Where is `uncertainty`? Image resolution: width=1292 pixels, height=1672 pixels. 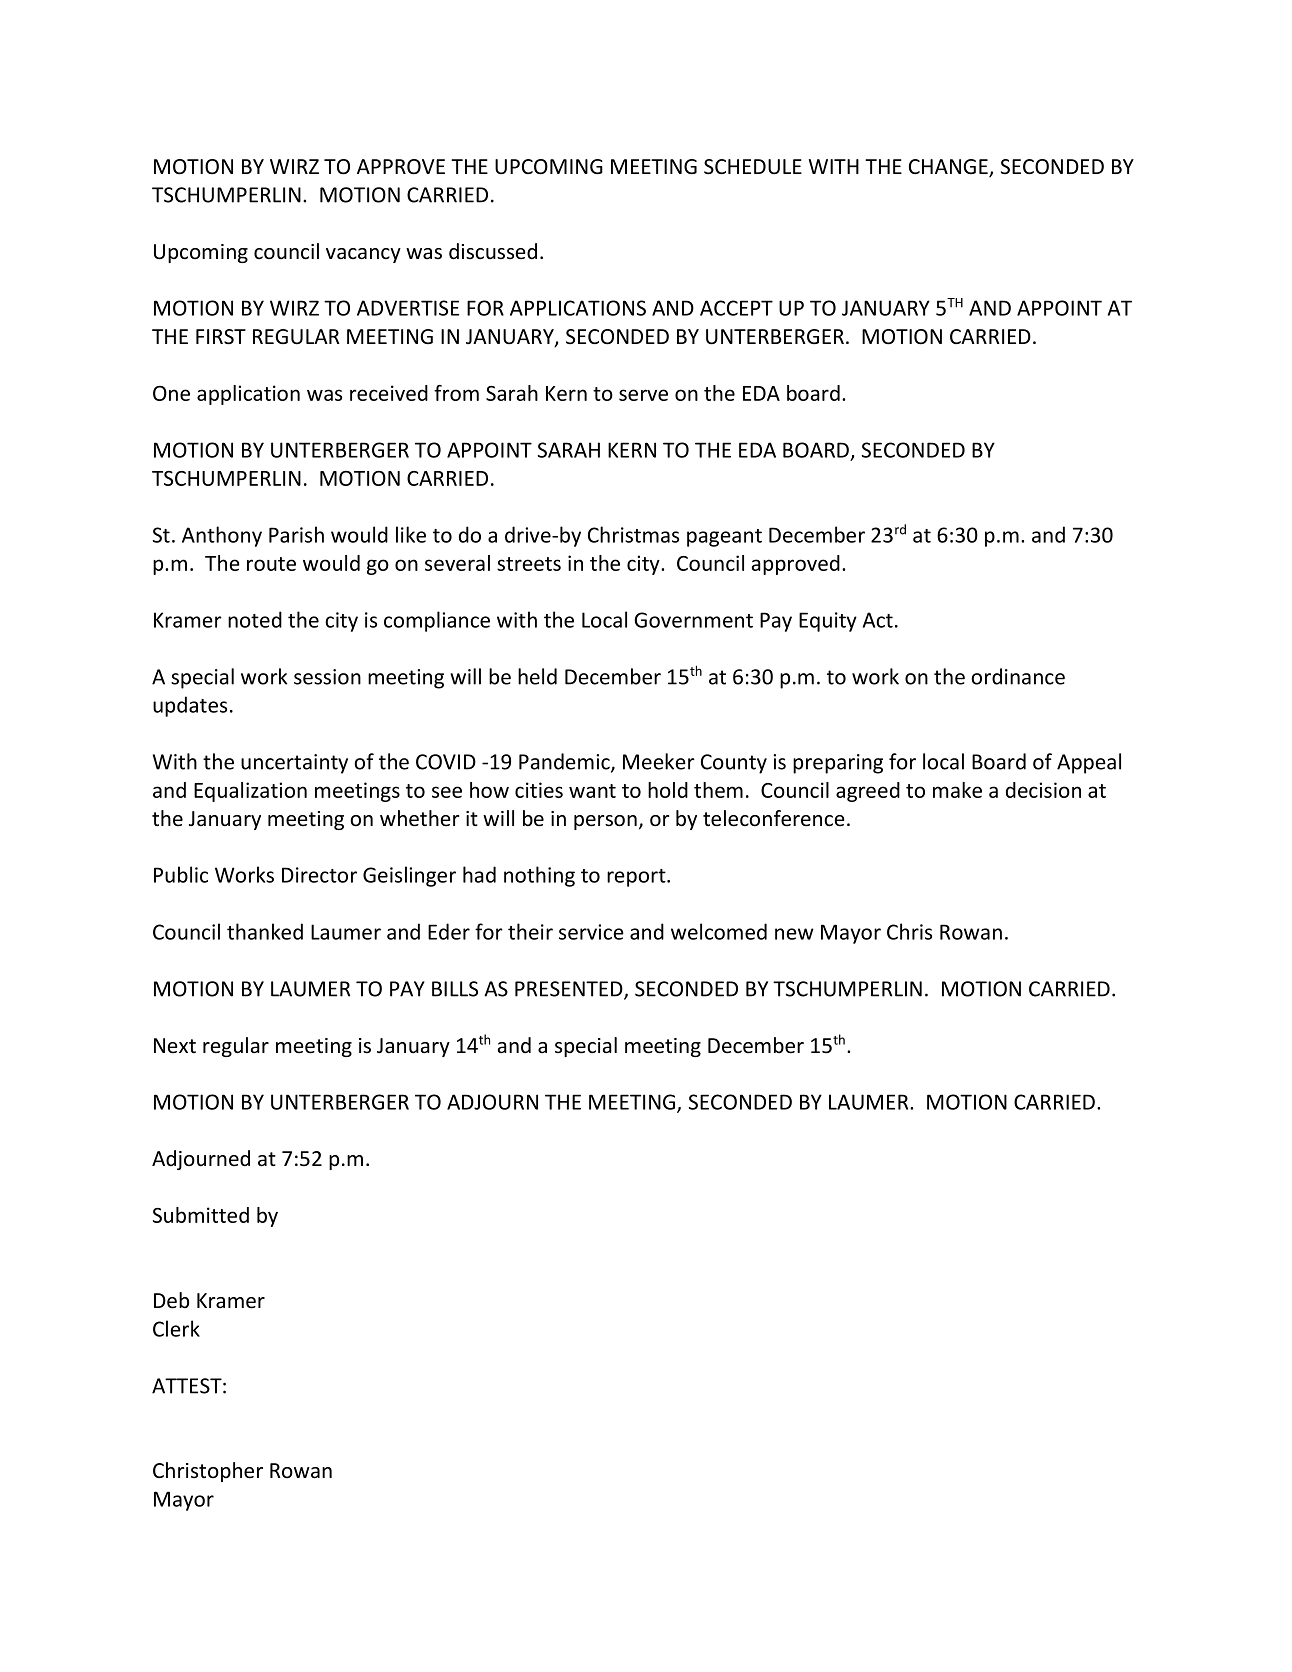 uncertainty is located at coordinates (294, 764).
